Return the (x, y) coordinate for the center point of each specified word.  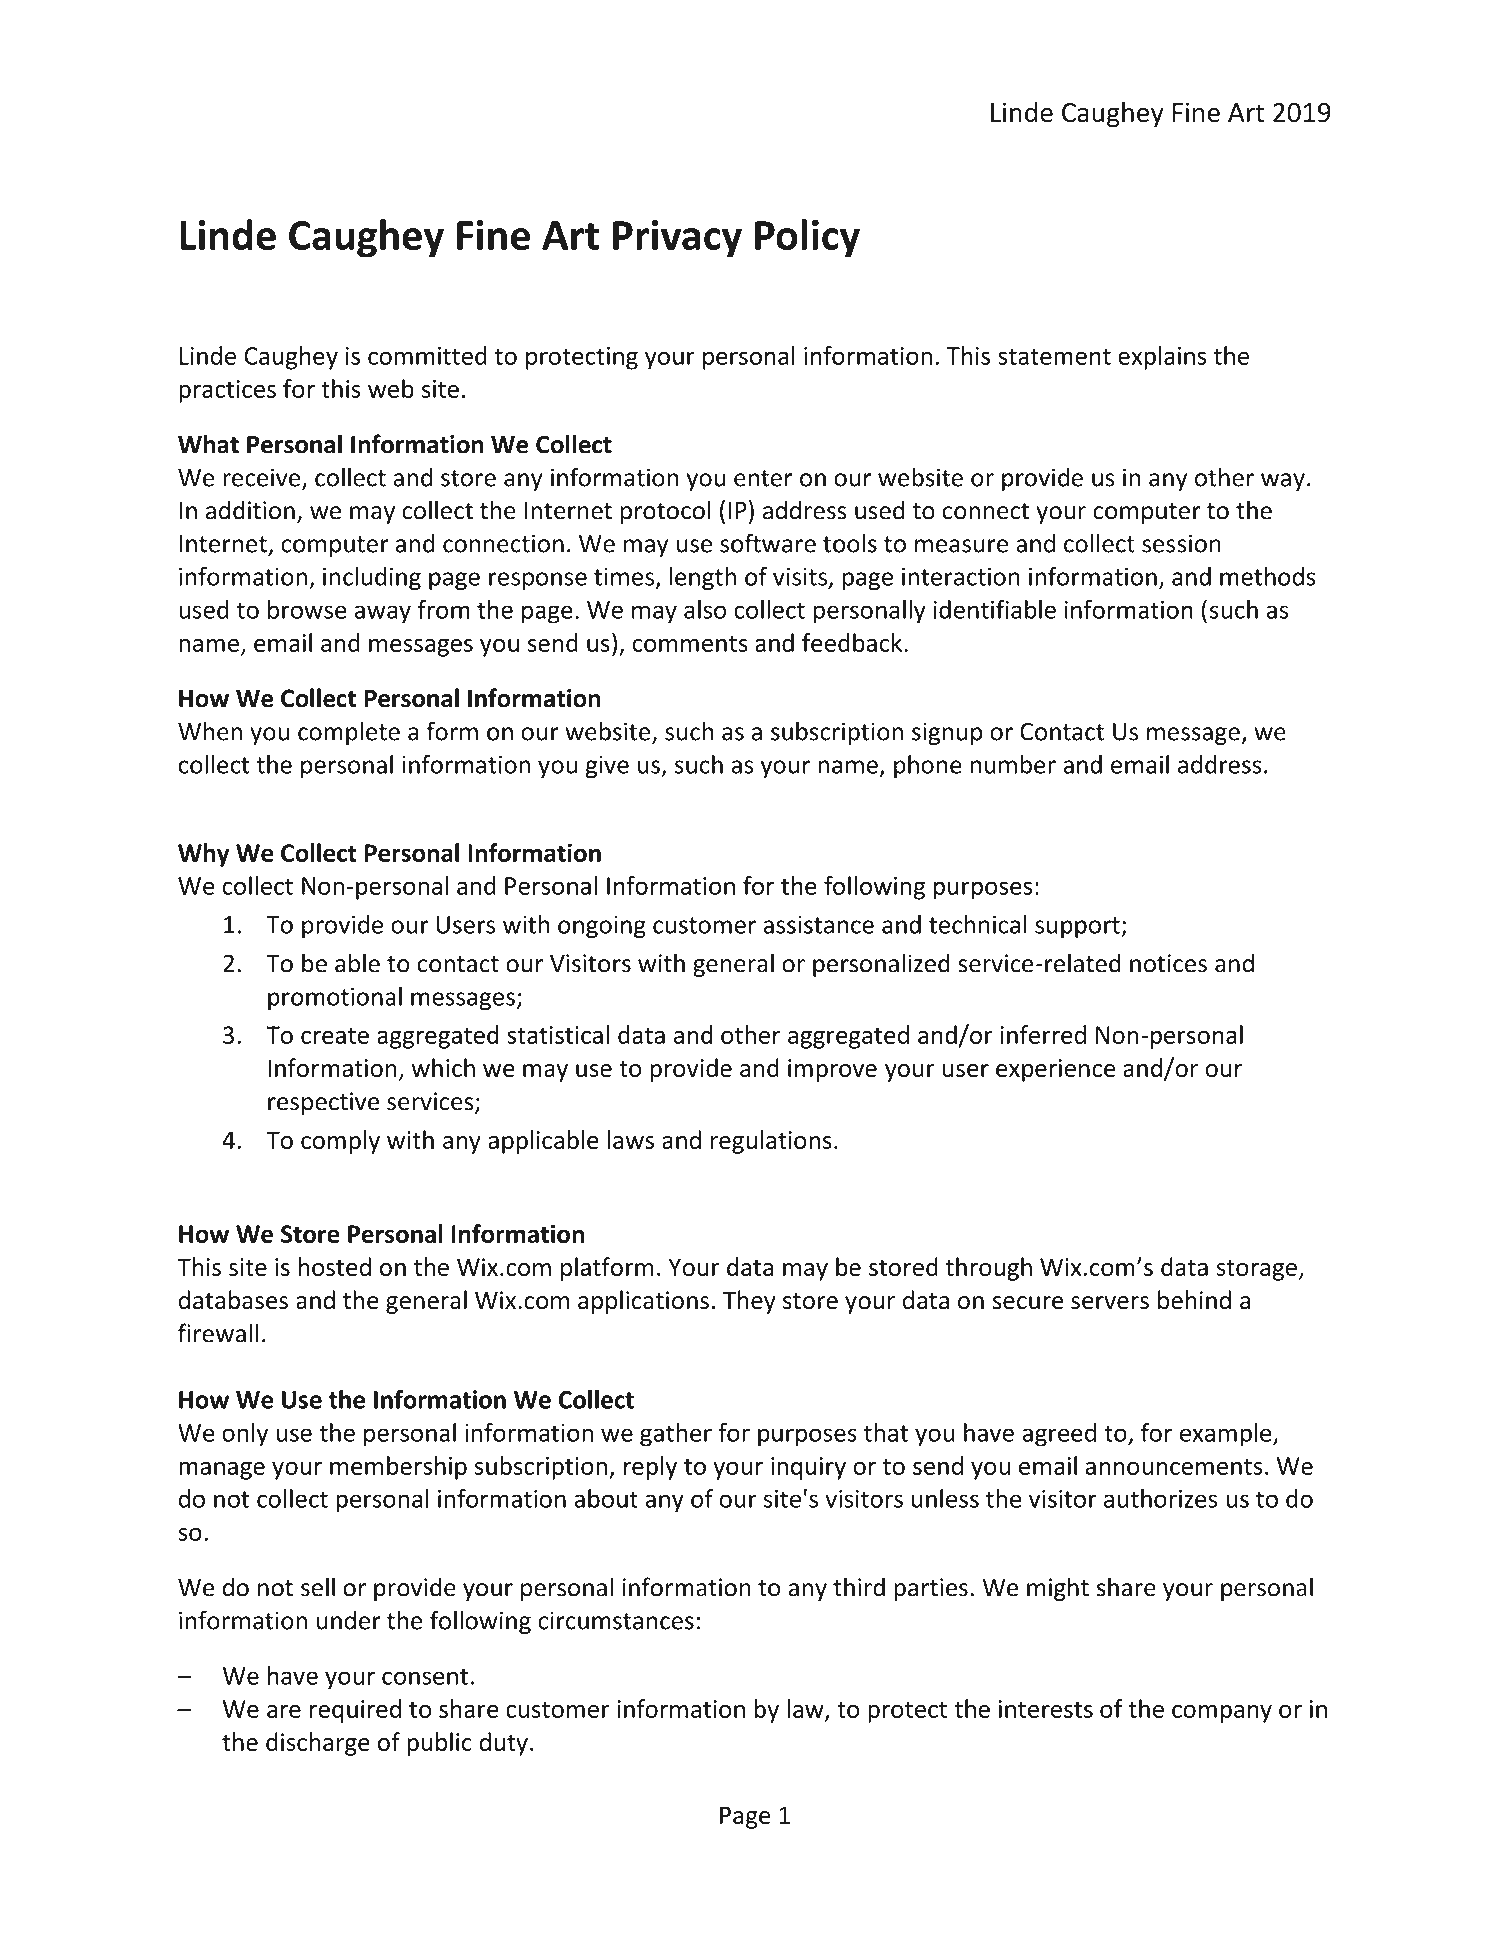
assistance (818, 924)
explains (1162, 358)
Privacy (677, 239)
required (355, 1711)
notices (1168, 963)
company (1222, 1714)
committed (427, 355)
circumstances (616, 1620)
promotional (335, 999)
